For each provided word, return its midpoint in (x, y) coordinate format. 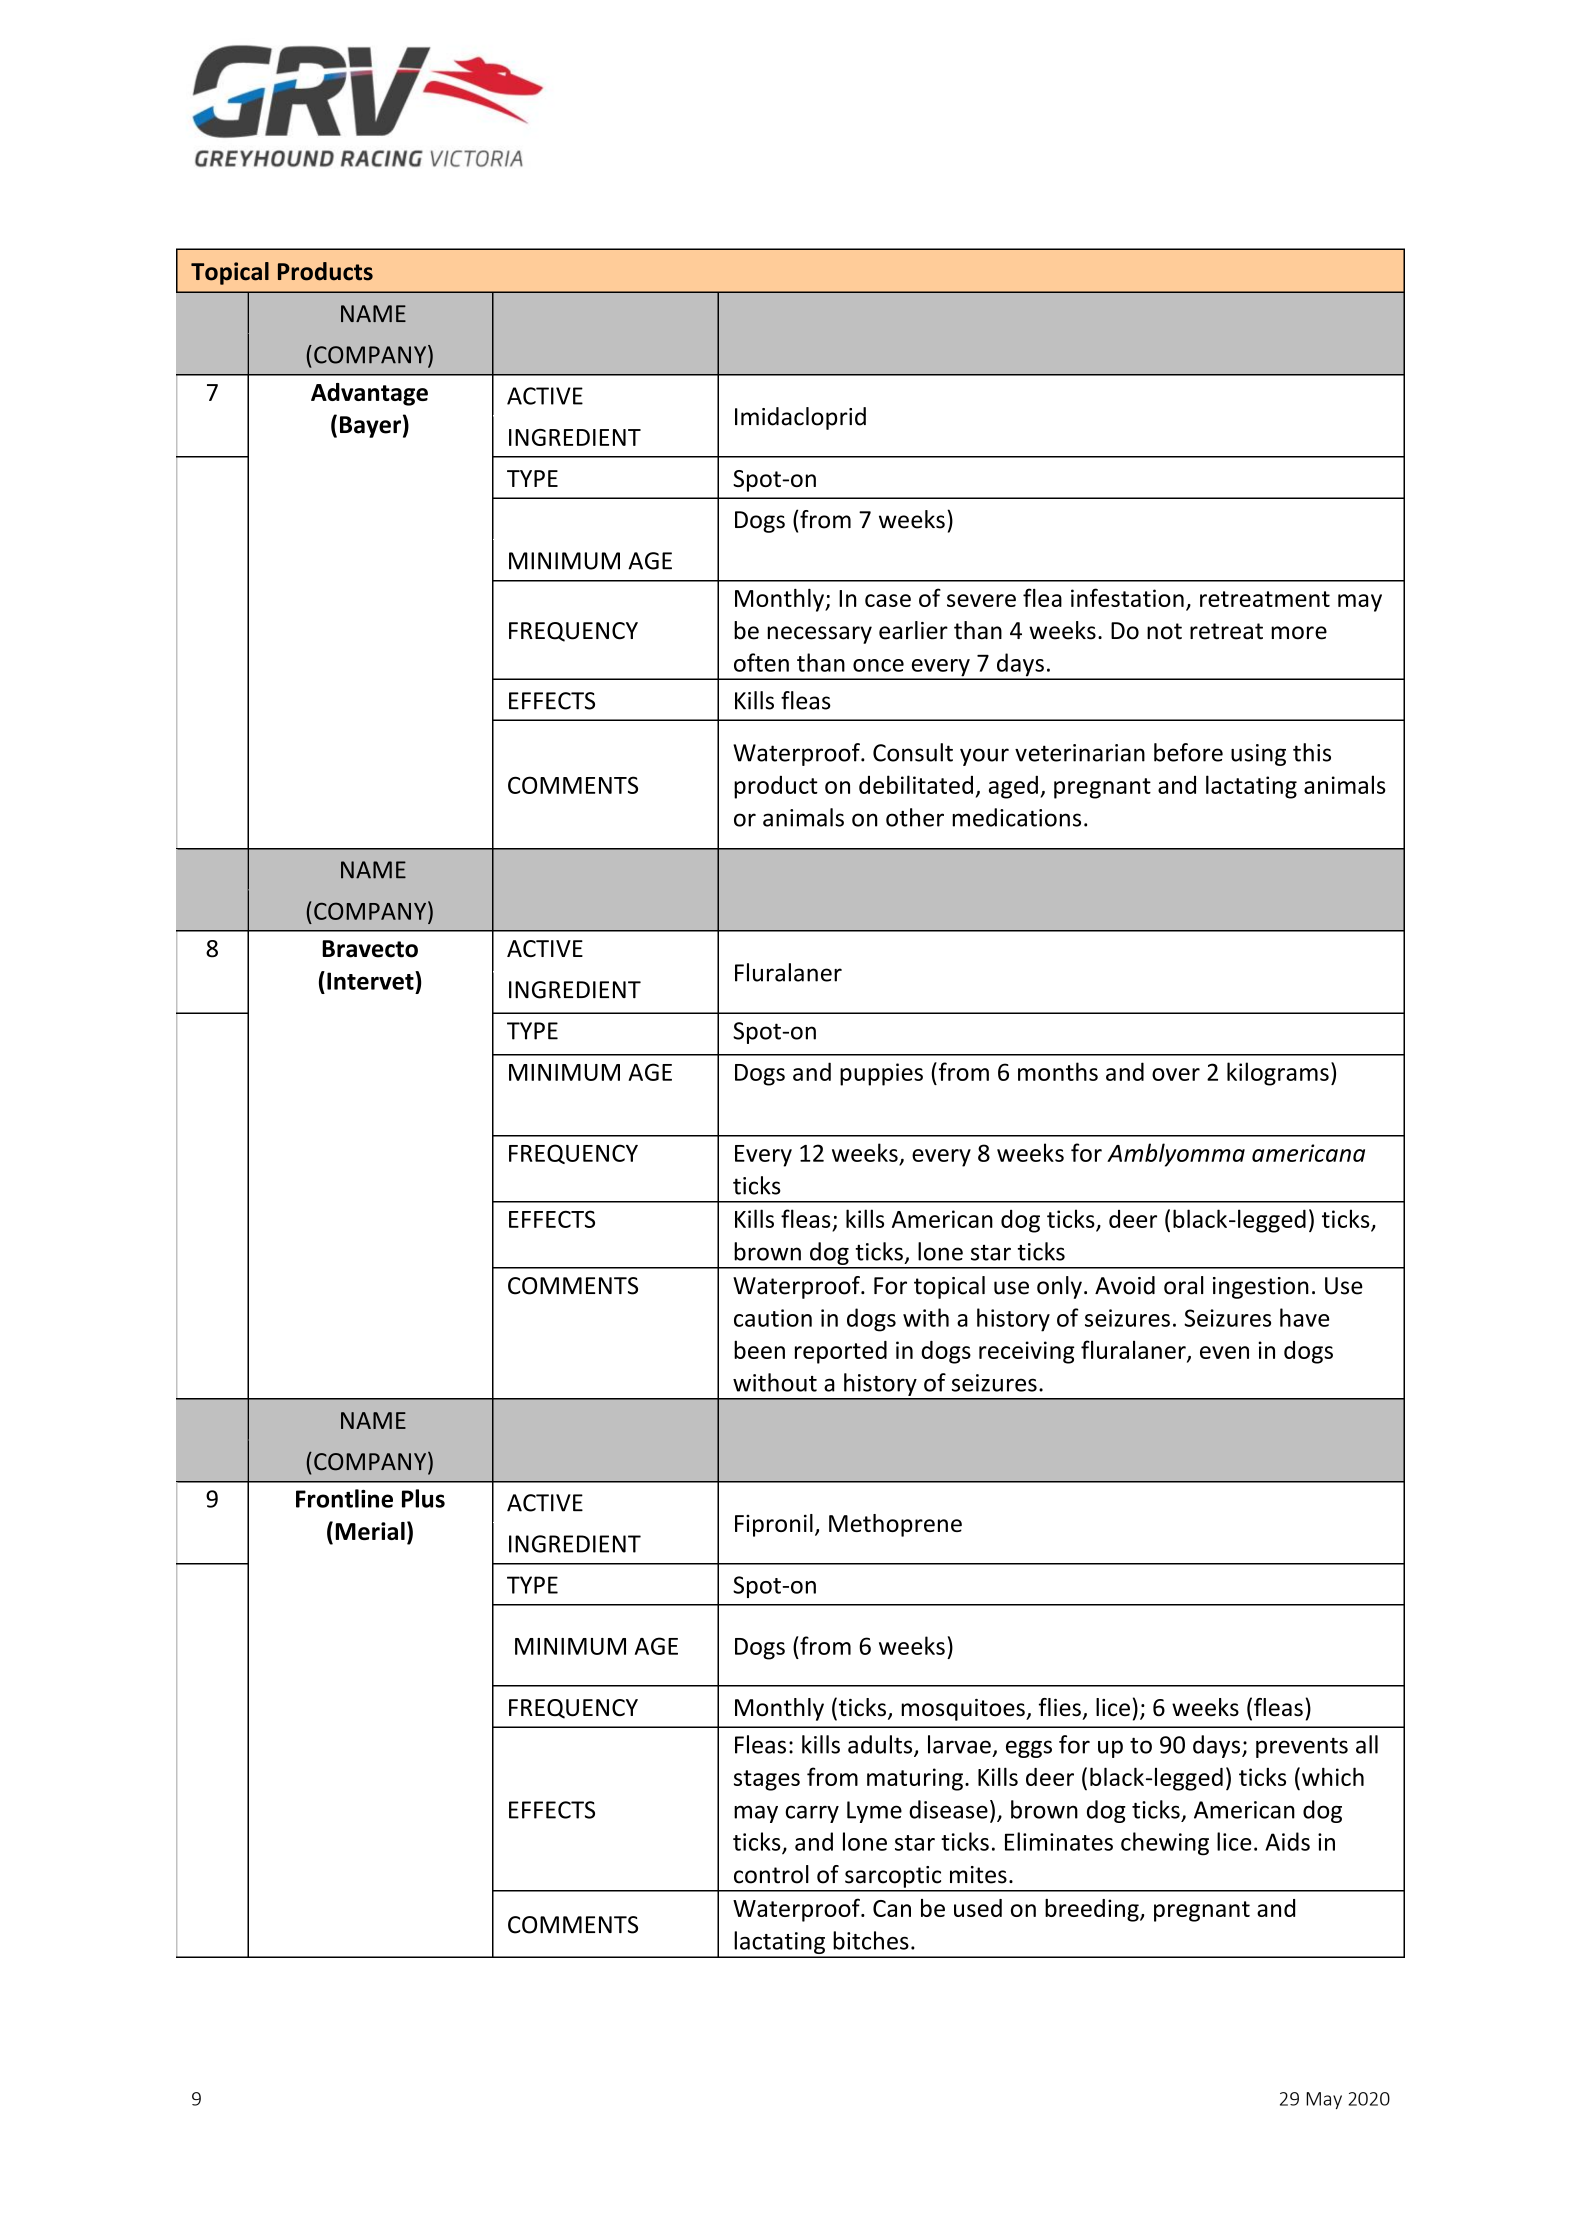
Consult (913, 752)
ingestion (1261, 1288)
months (1058, 1071)
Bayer (370, 427)
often (761, 662)
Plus (423, 1498)
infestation (1127, 597)
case (888, 600)
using (1258, 755)
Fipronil (774, 1525)
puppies (881, 1074)
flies (1060, 1707)
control (771, 1874)
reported (841, 1352)
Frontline (344, 1498)
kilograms (1278, 1074)
